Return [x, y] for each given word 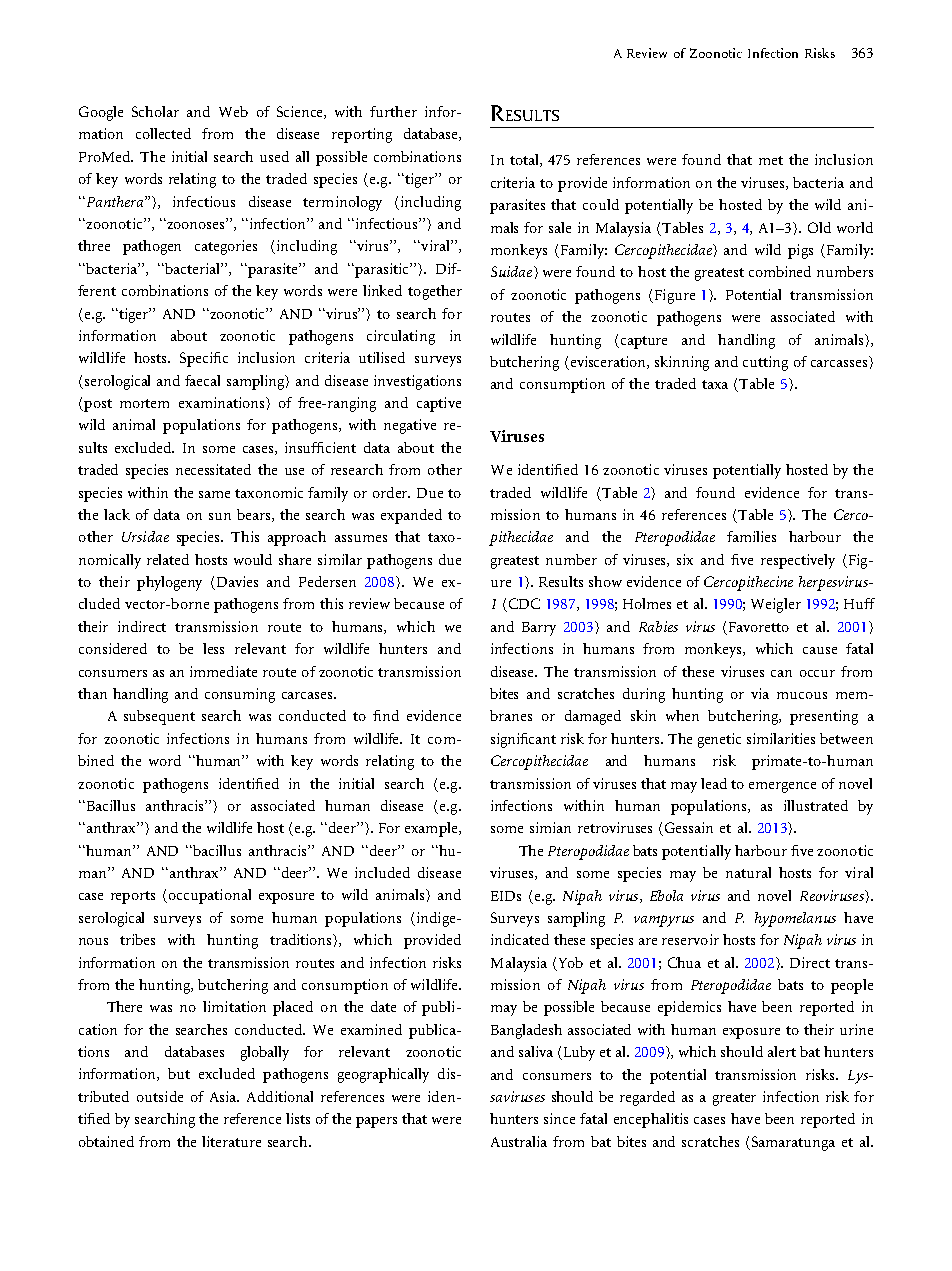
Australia [519, 1141]
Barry [539, 629]
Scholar [155, 111]
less [213, 648]
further [393, 111]
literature [231, 1141]
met [771, 160]
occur [817, 673]
